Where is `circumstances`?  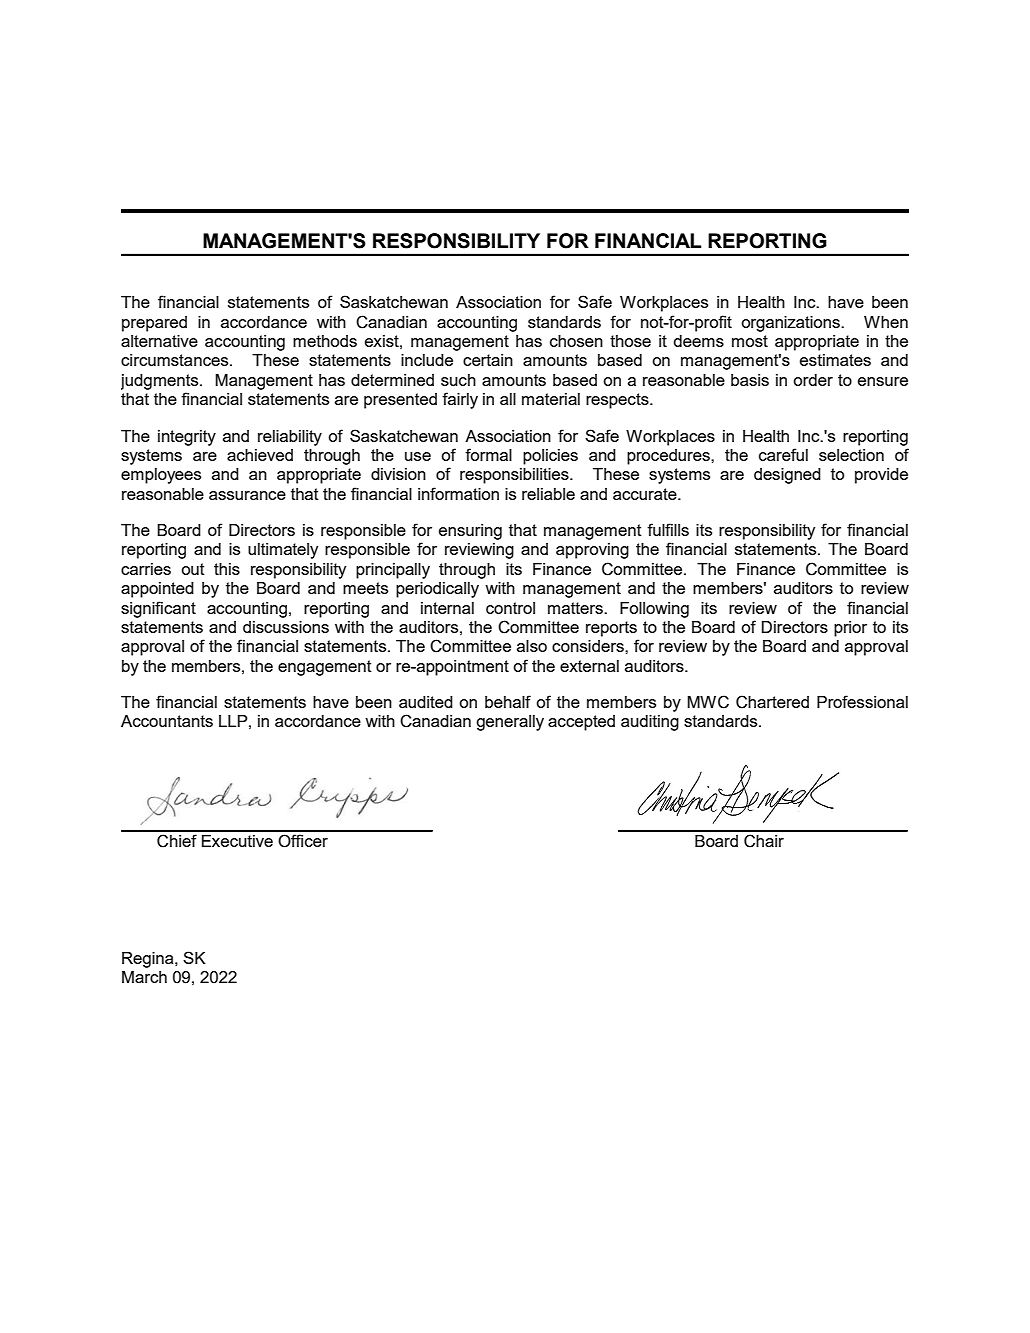
circumstances is located at coordinates (176, 360).
